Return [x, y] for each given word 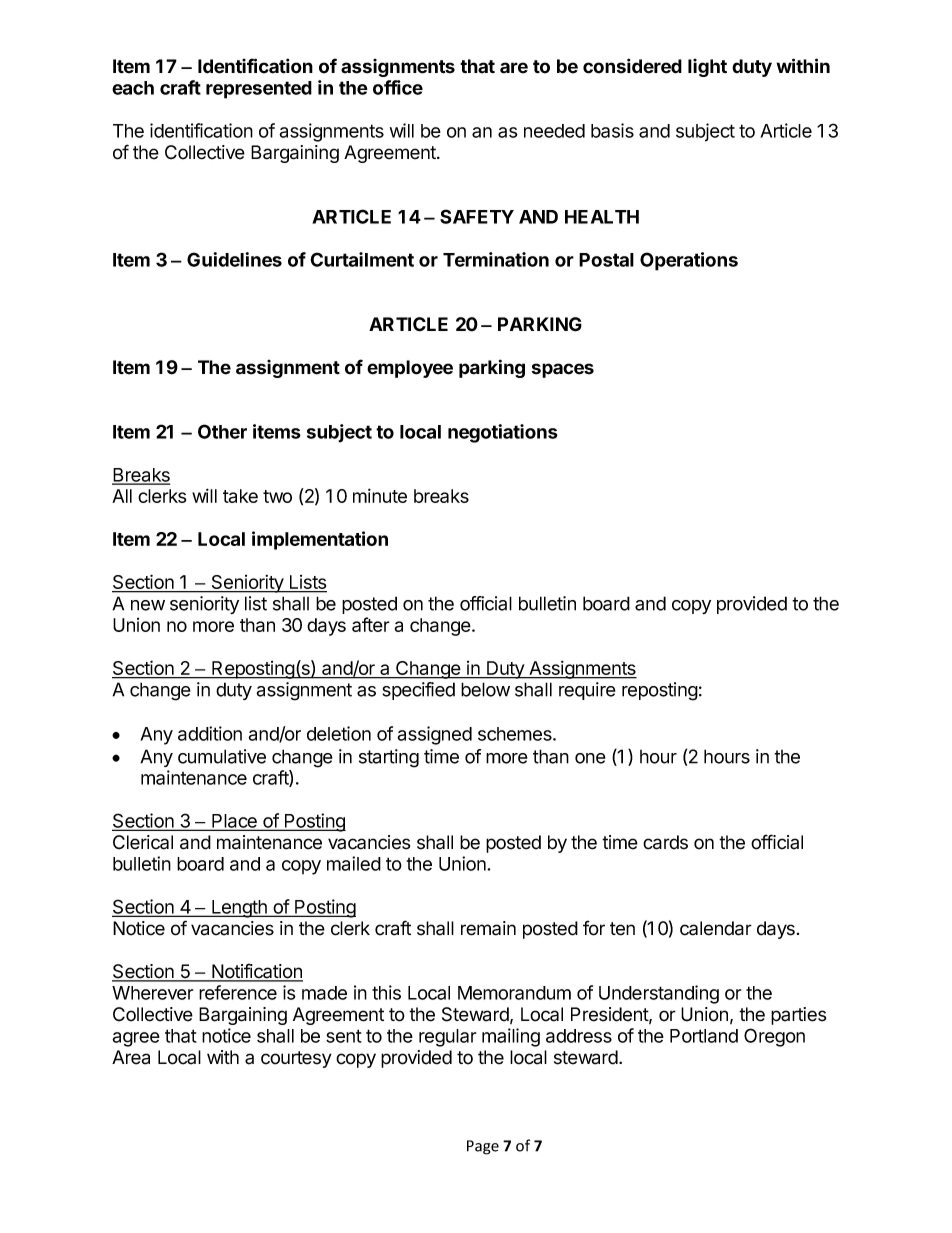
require [587, 691]
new [148, 605]
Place [234, 822]
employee [410, 369]
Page [483, 1147]
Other [222, 431]
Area [131, 1057]
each [133, 88]
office [398, 87]
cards [665, 842]
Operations [689, 261]
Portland [704, 1036]
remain [488, 928]
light [707, 68]
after [371, 624]
